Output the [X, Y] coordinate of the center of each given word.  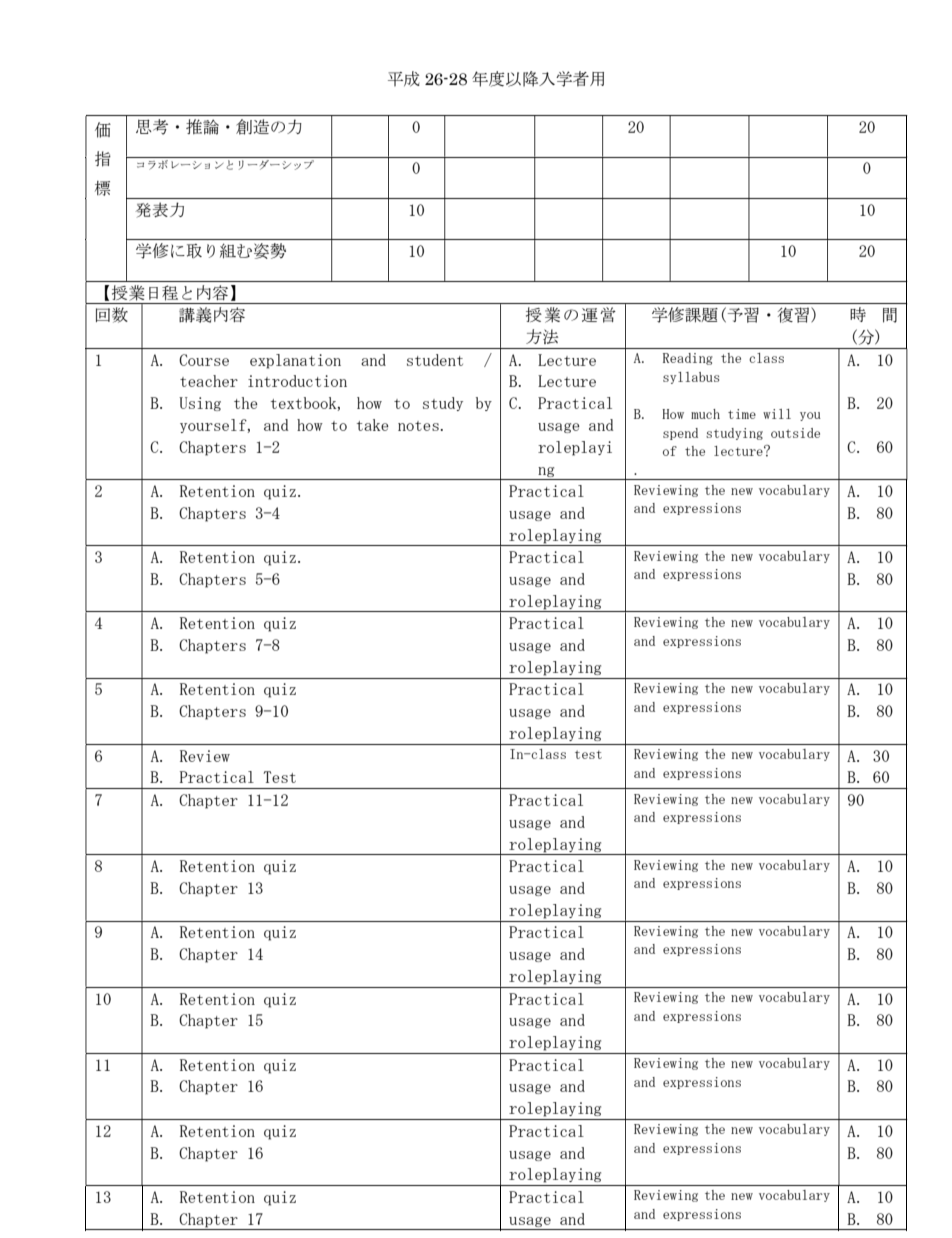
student [435, 360]
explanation [295, 361]
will [777, 414]
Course [204, 360]
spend [680, 434]
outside [795, 433]
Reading [688, 359]
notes [418, 426]
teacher [209, 381]
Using [200, 404]
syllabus [691, 378]
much [705, 414]
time [742, 414]
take [373, 425]
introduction [297, 381]
